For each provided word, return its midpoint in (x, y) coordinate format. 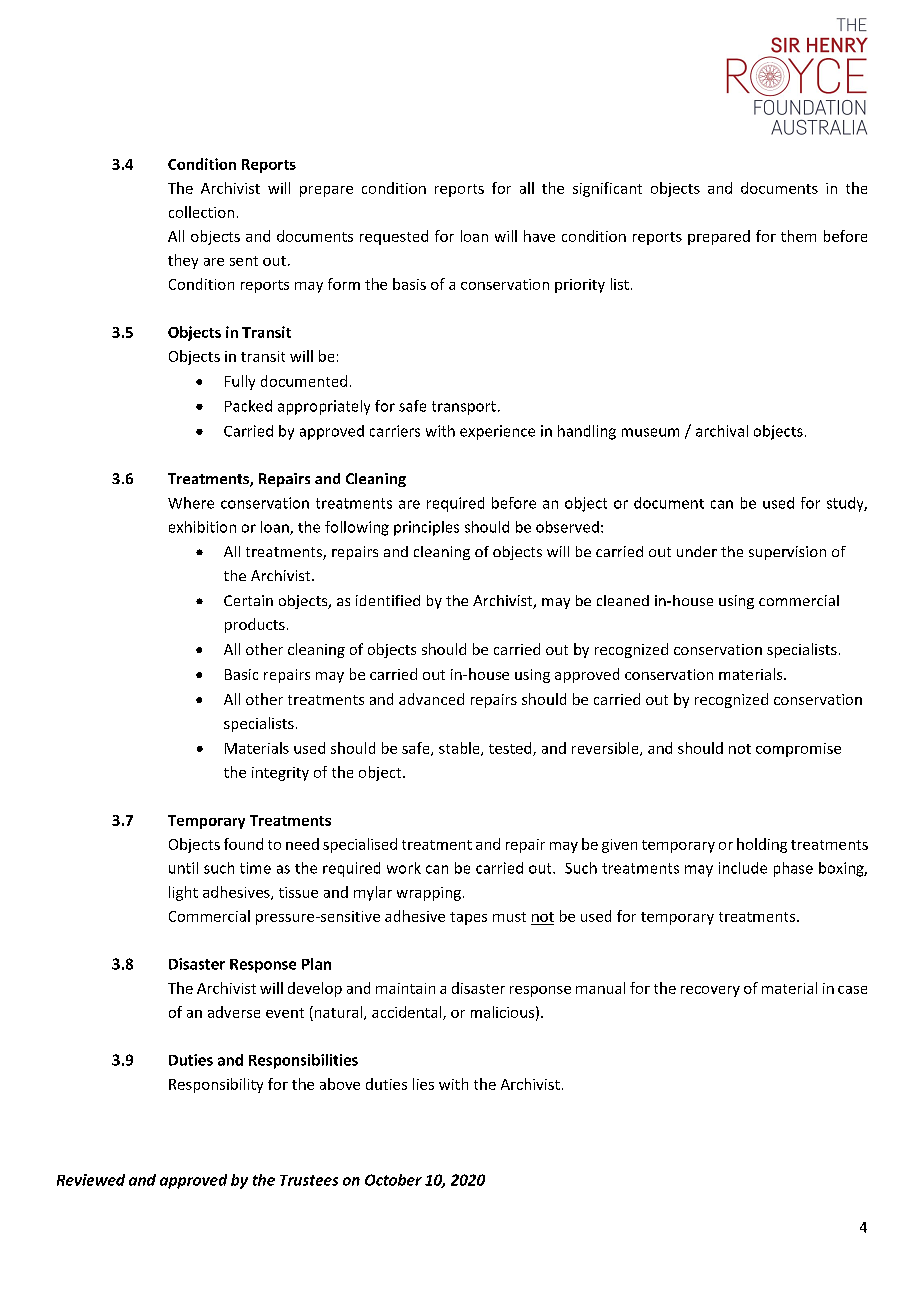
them (798, 236)
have (539, 236)
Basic (241, 674)
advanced (431, 699)
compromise (798, 750)
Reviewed (91, 1180)
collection (201, 212)
